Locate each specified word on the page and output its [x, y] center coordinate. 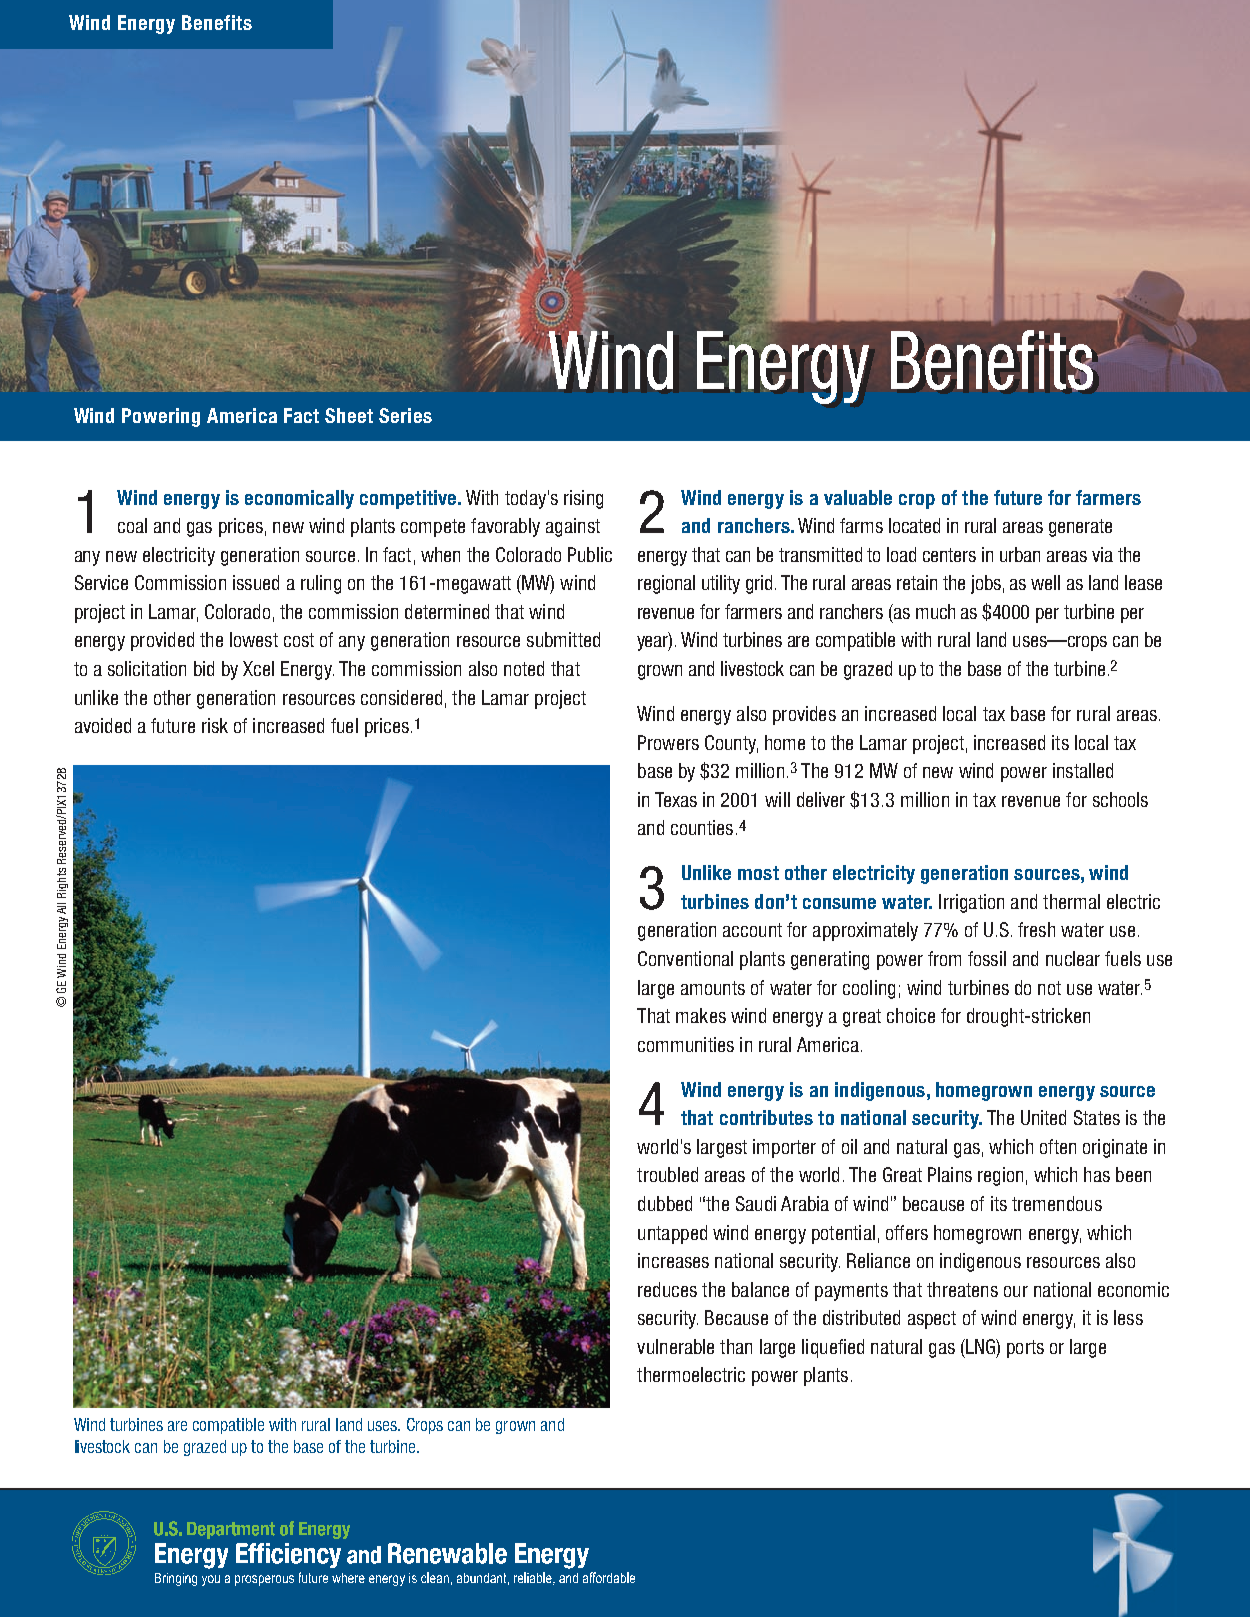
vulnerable [675, 1346]
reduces [667, 1289]
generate [1080, 528]
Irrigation [971, 903]
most [758, 873]
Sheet [349, 415]
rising [583, 499]
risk [215, 725]
